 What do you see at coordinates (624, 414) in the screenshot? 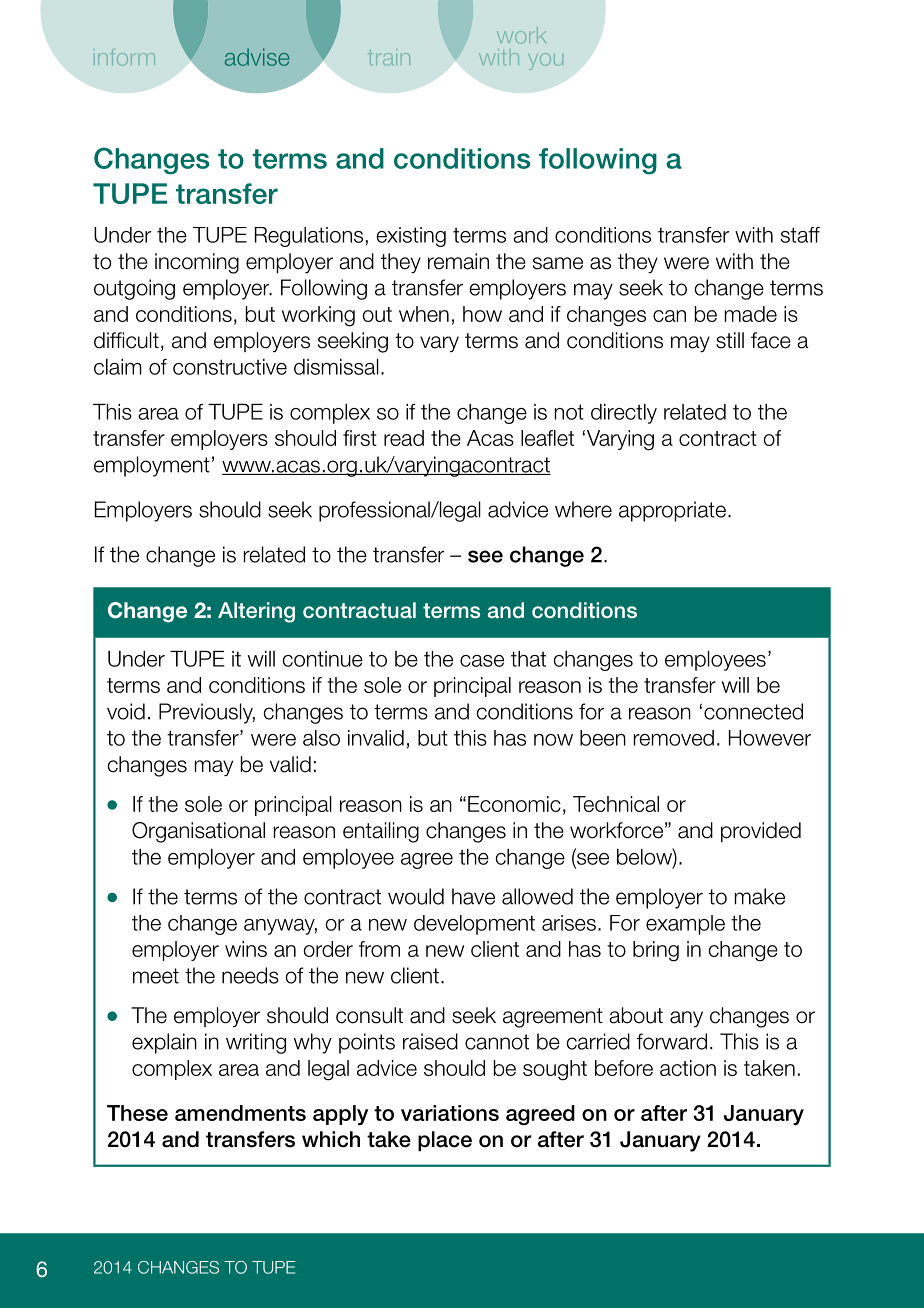
I see `directly` at bounding box center [624, 414].
